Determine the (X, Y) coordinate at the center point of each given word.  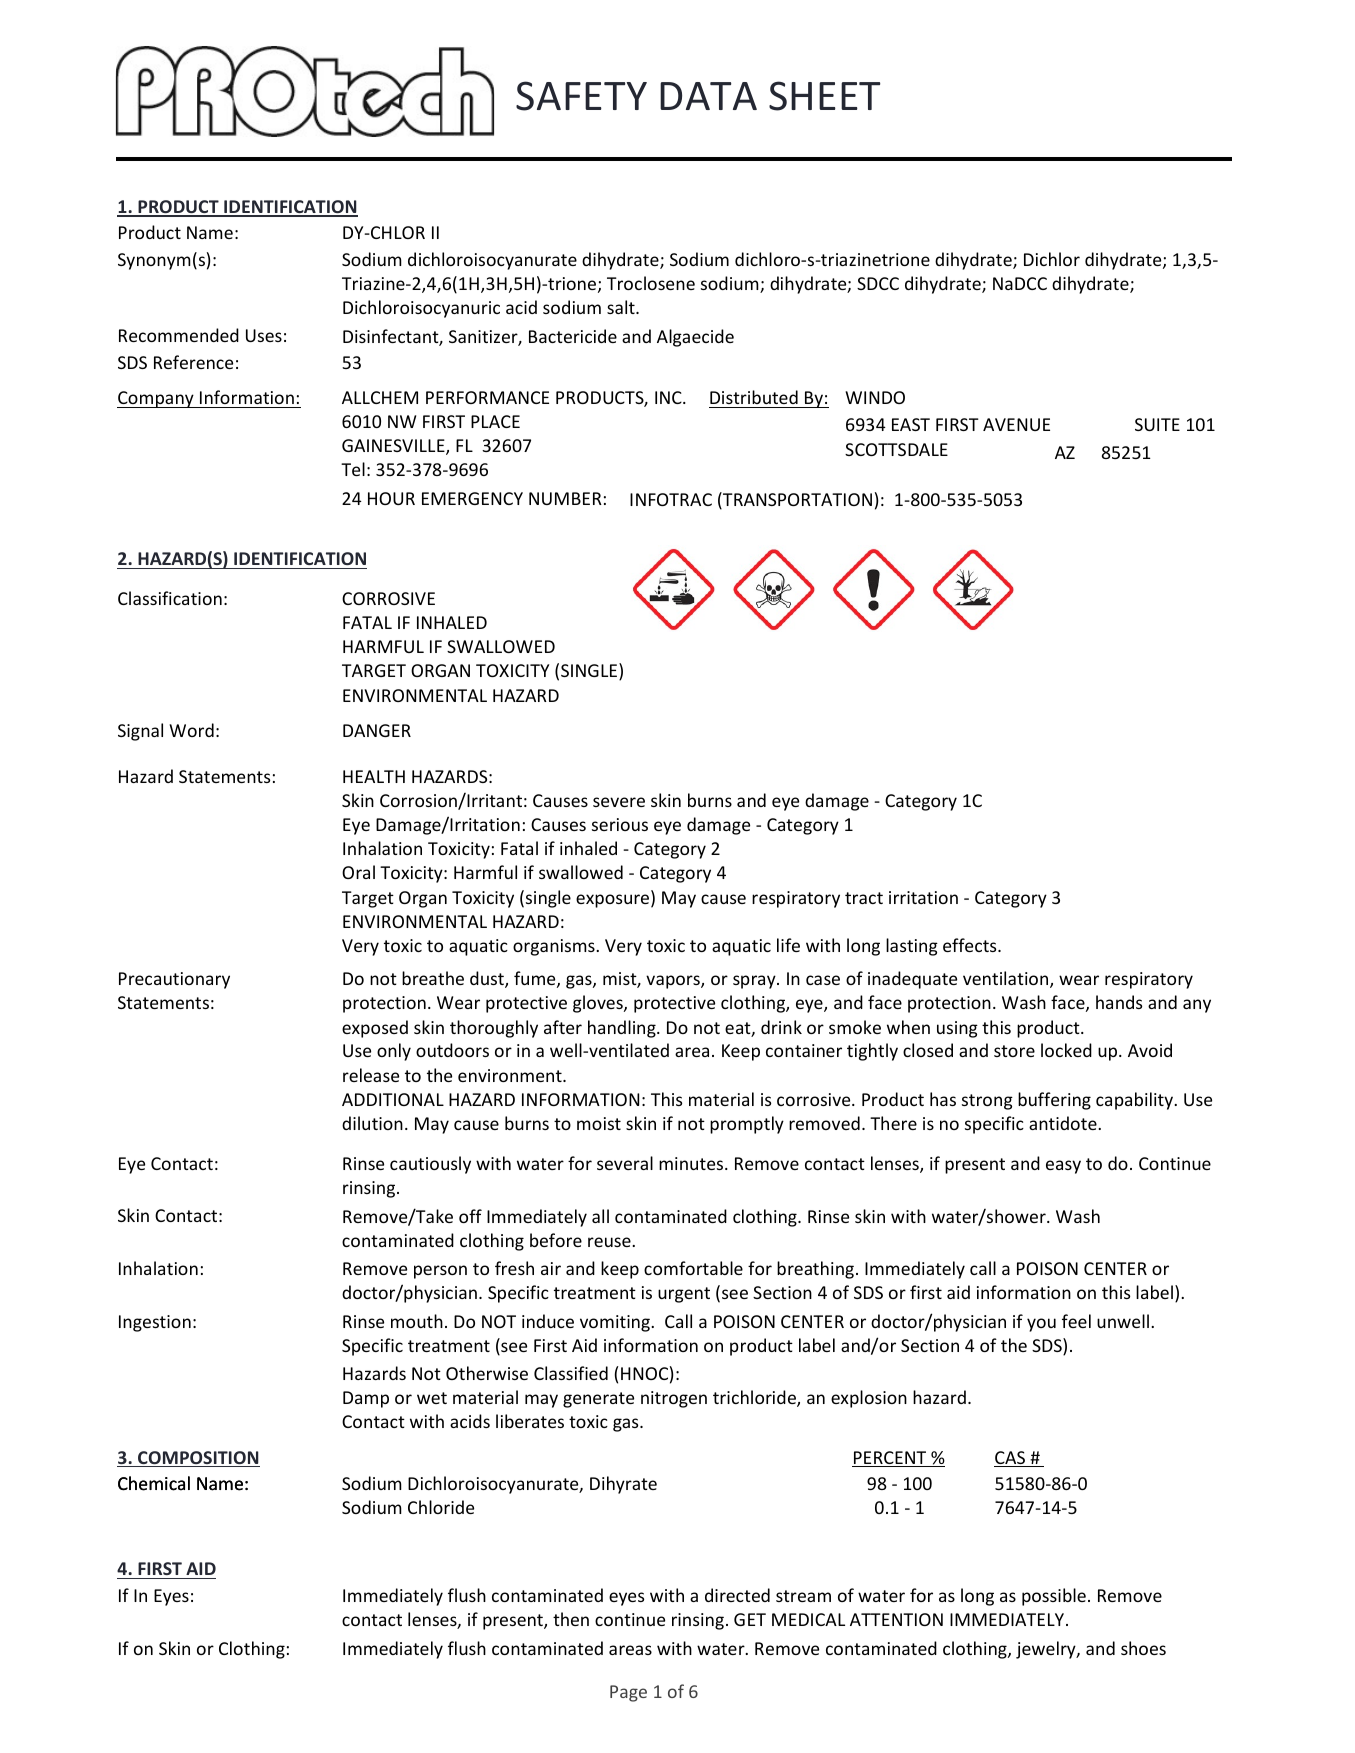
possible (1054, 1597)
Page (628, 1693)
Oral (358, 872)
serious (620, 824)
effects (971, 945)
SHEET (824, 96)
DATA (708, 96)
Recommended (179, 335)
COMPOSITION (198, 1459)
